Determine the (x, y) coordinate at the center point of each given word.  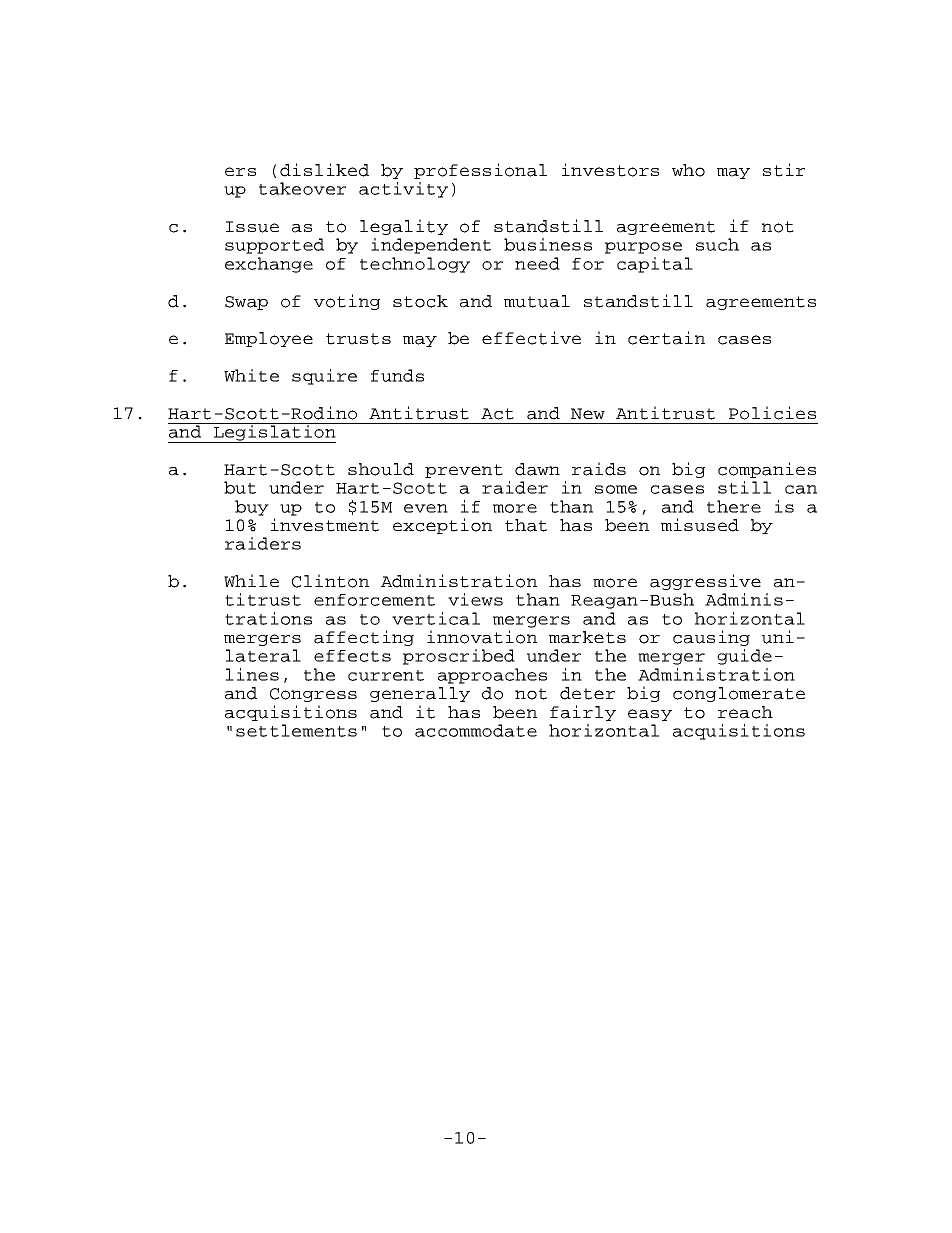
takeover (302, 188)
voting (347, 302)
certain (666, 338)
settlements (296, 730)
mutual (537, 301)
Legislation (274, 433)
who (688, 170)
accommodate (476, 730)
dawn (537, 469)
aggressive (705, 582)
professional (480, 171)
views (475, 599)
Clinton (330, 581)
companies (767, 470)
